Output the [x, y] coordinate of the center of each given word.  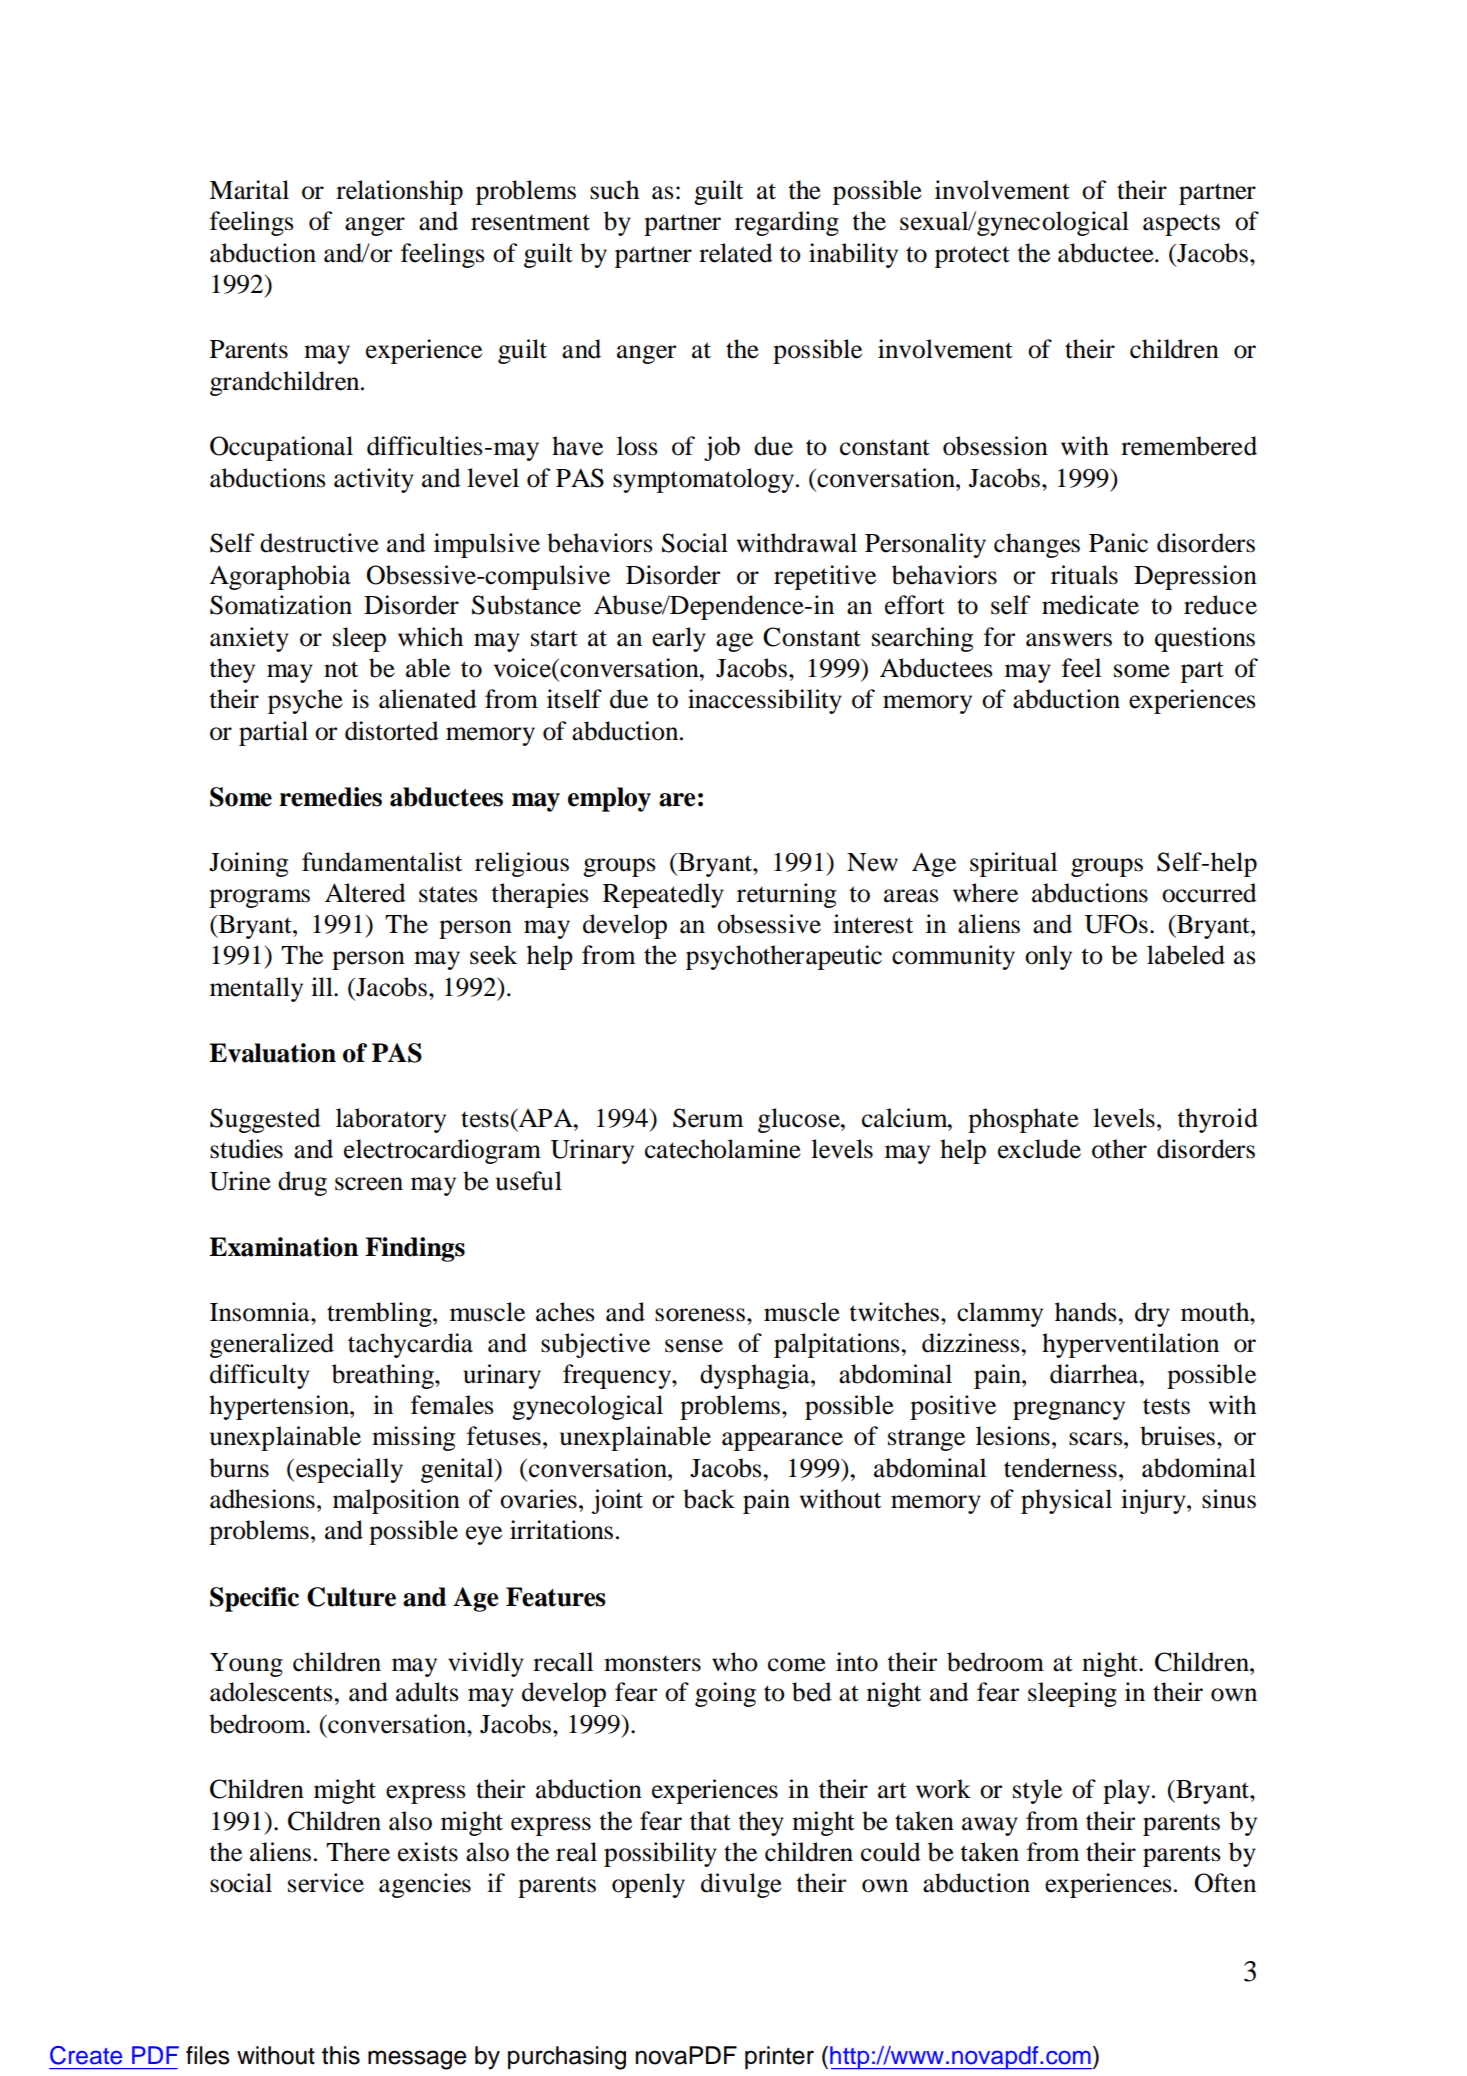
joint [617, 1501]
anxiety [249, 639]
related [736, 253]
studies [246, 1149]
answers [1069, 640]
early [679, 639]
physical [1066, 1501]
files [208, 2055]
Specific [254, 1599]
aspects [1181, 225]
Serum [708, 1118]
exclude [1039, 1149]
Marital [249, 190]
